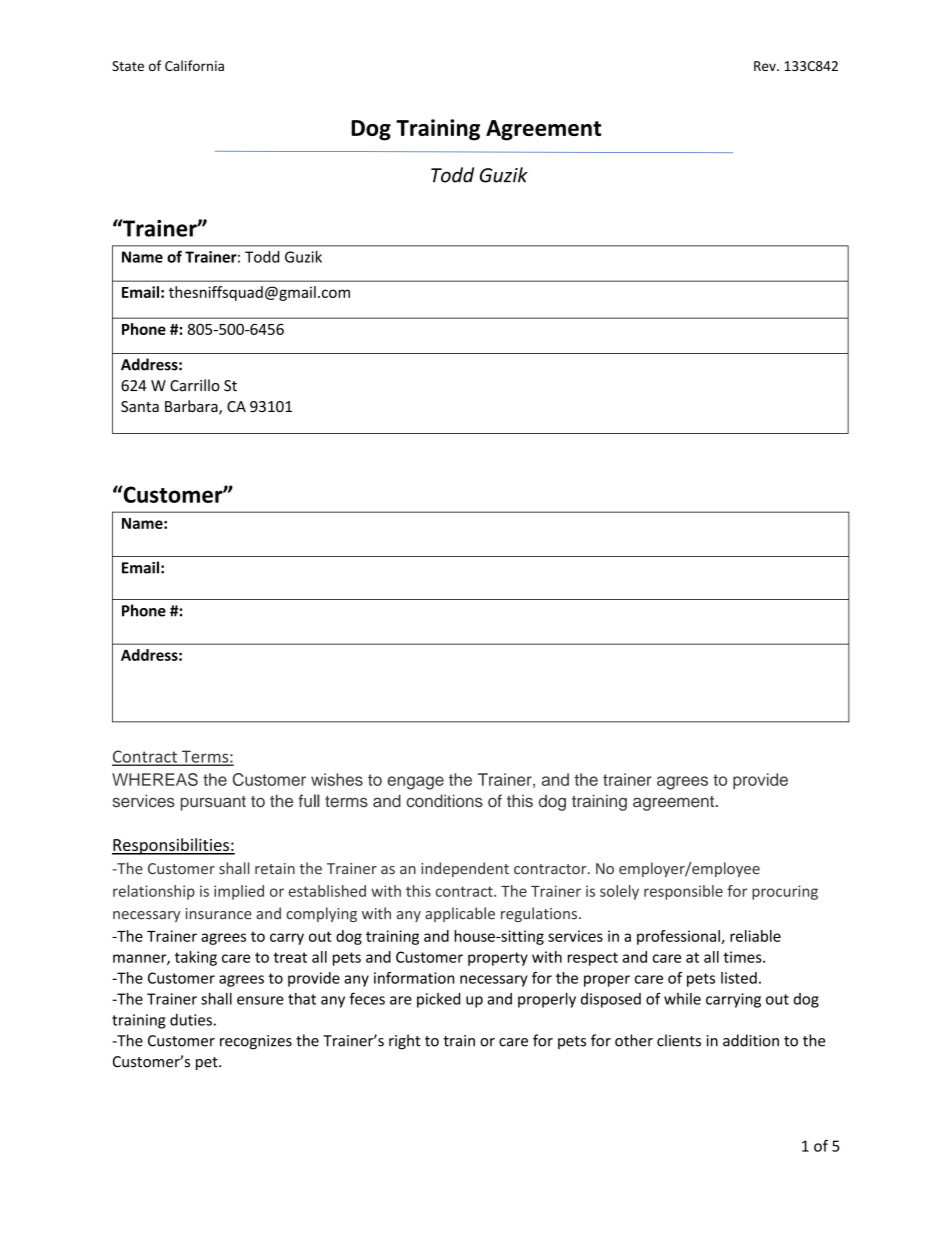  I want to click on California, so click(194, 65).
